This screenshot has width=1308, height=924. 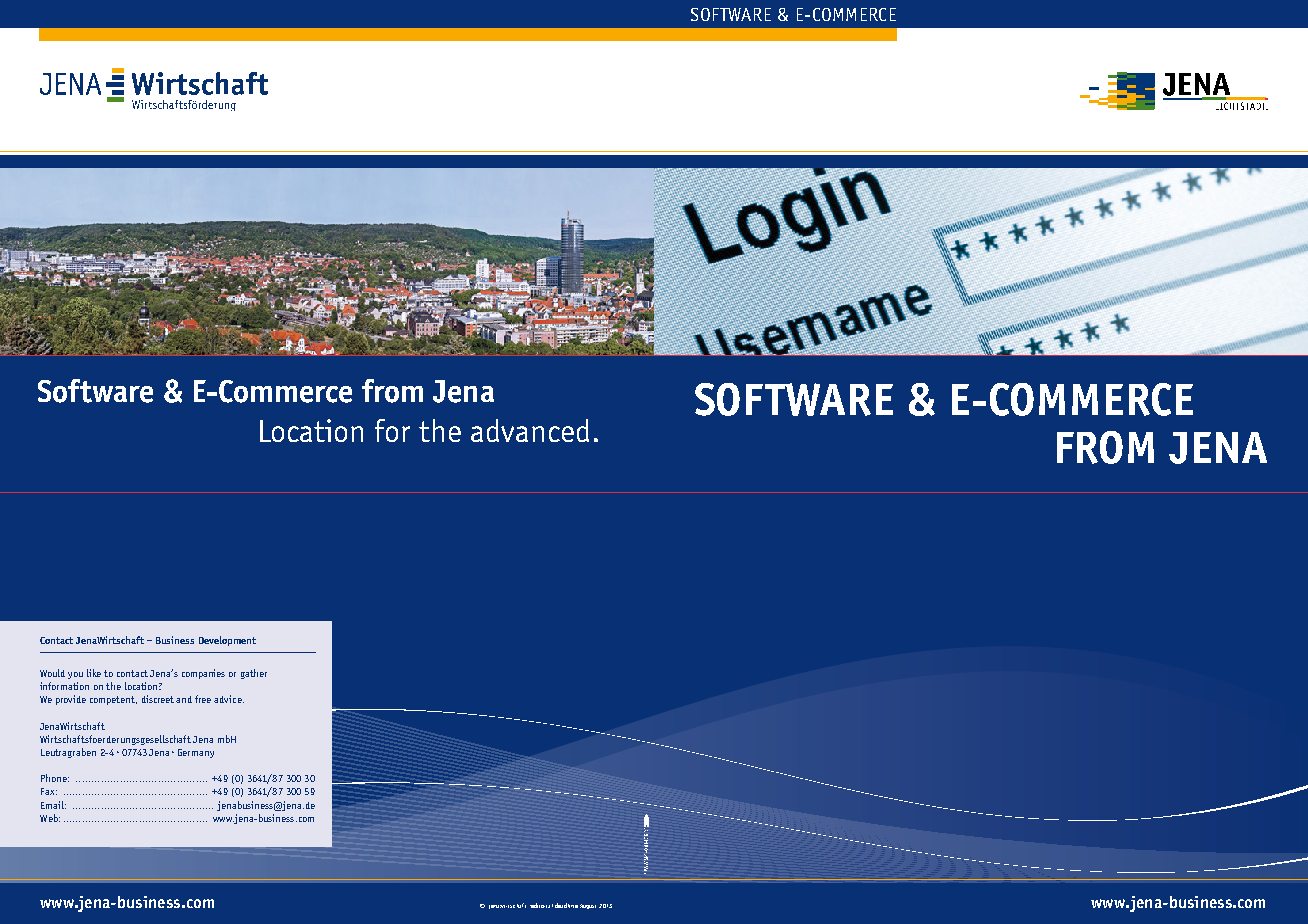 What do you see at coordinates (196, 753) in the screenshot?
I see `Germany` at bounding box center [196, 753].
